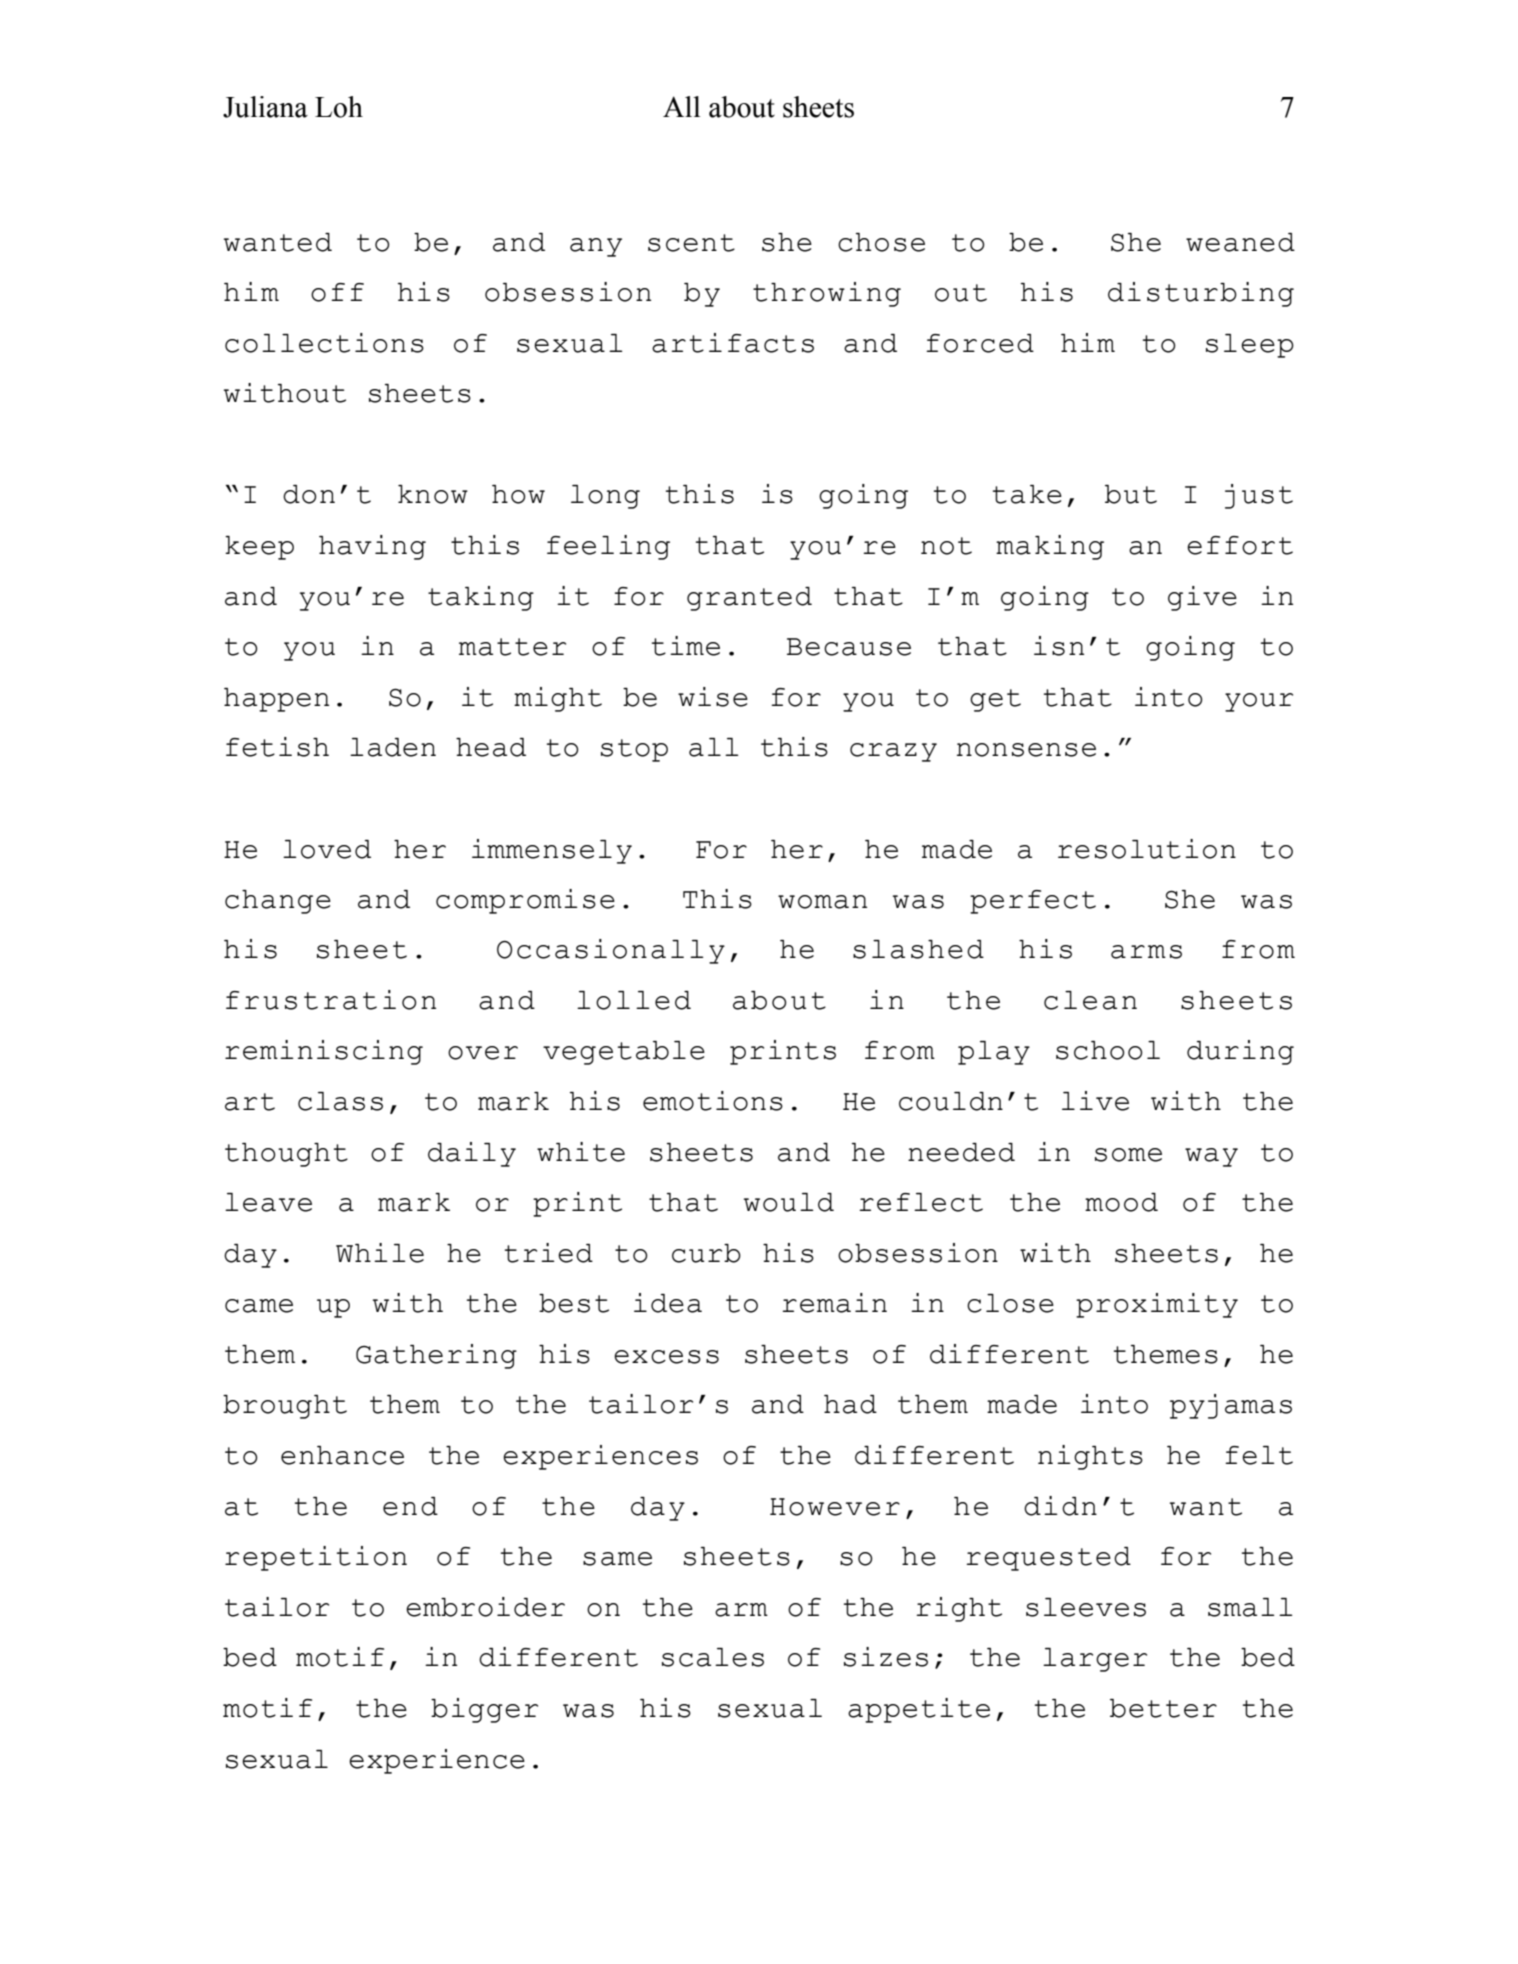 This screenshot has width=1518, height=1964. What do you see at coordinates (1095, 1660) in the screenshot?
I see `larger` at bounding box center [1095, 1660].
